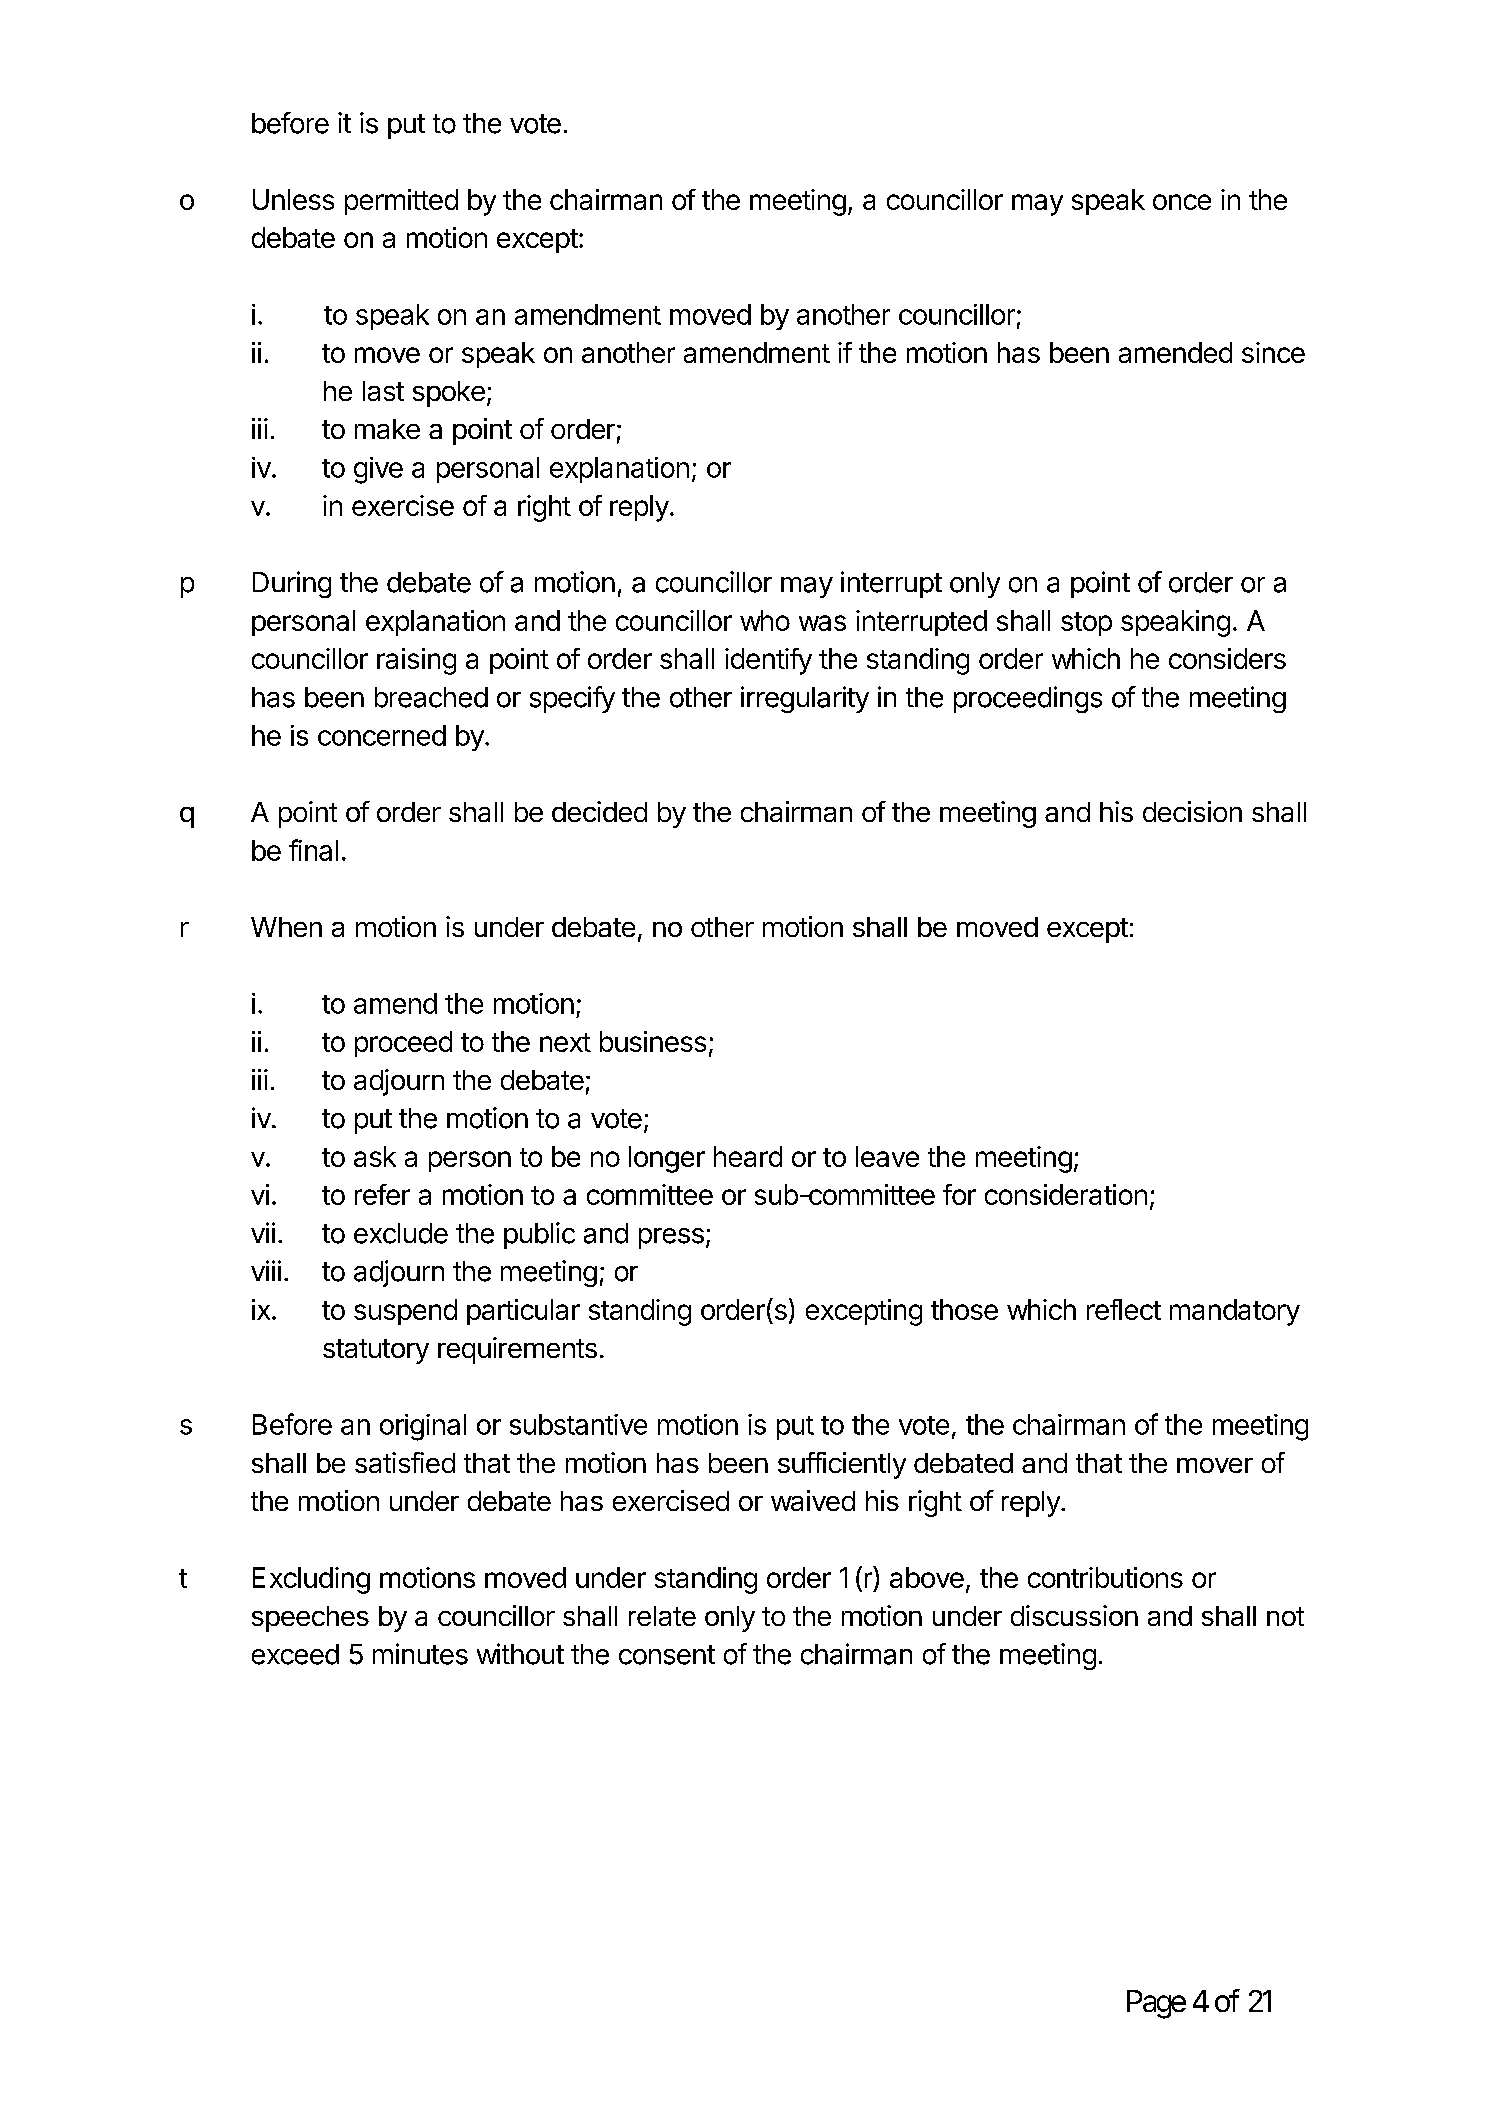 This screenshot has width=1501, height=2123. What do you see at coordinates (653, 1041) in the screenshot?
I see `business` at bounding box center [653, 1041].
